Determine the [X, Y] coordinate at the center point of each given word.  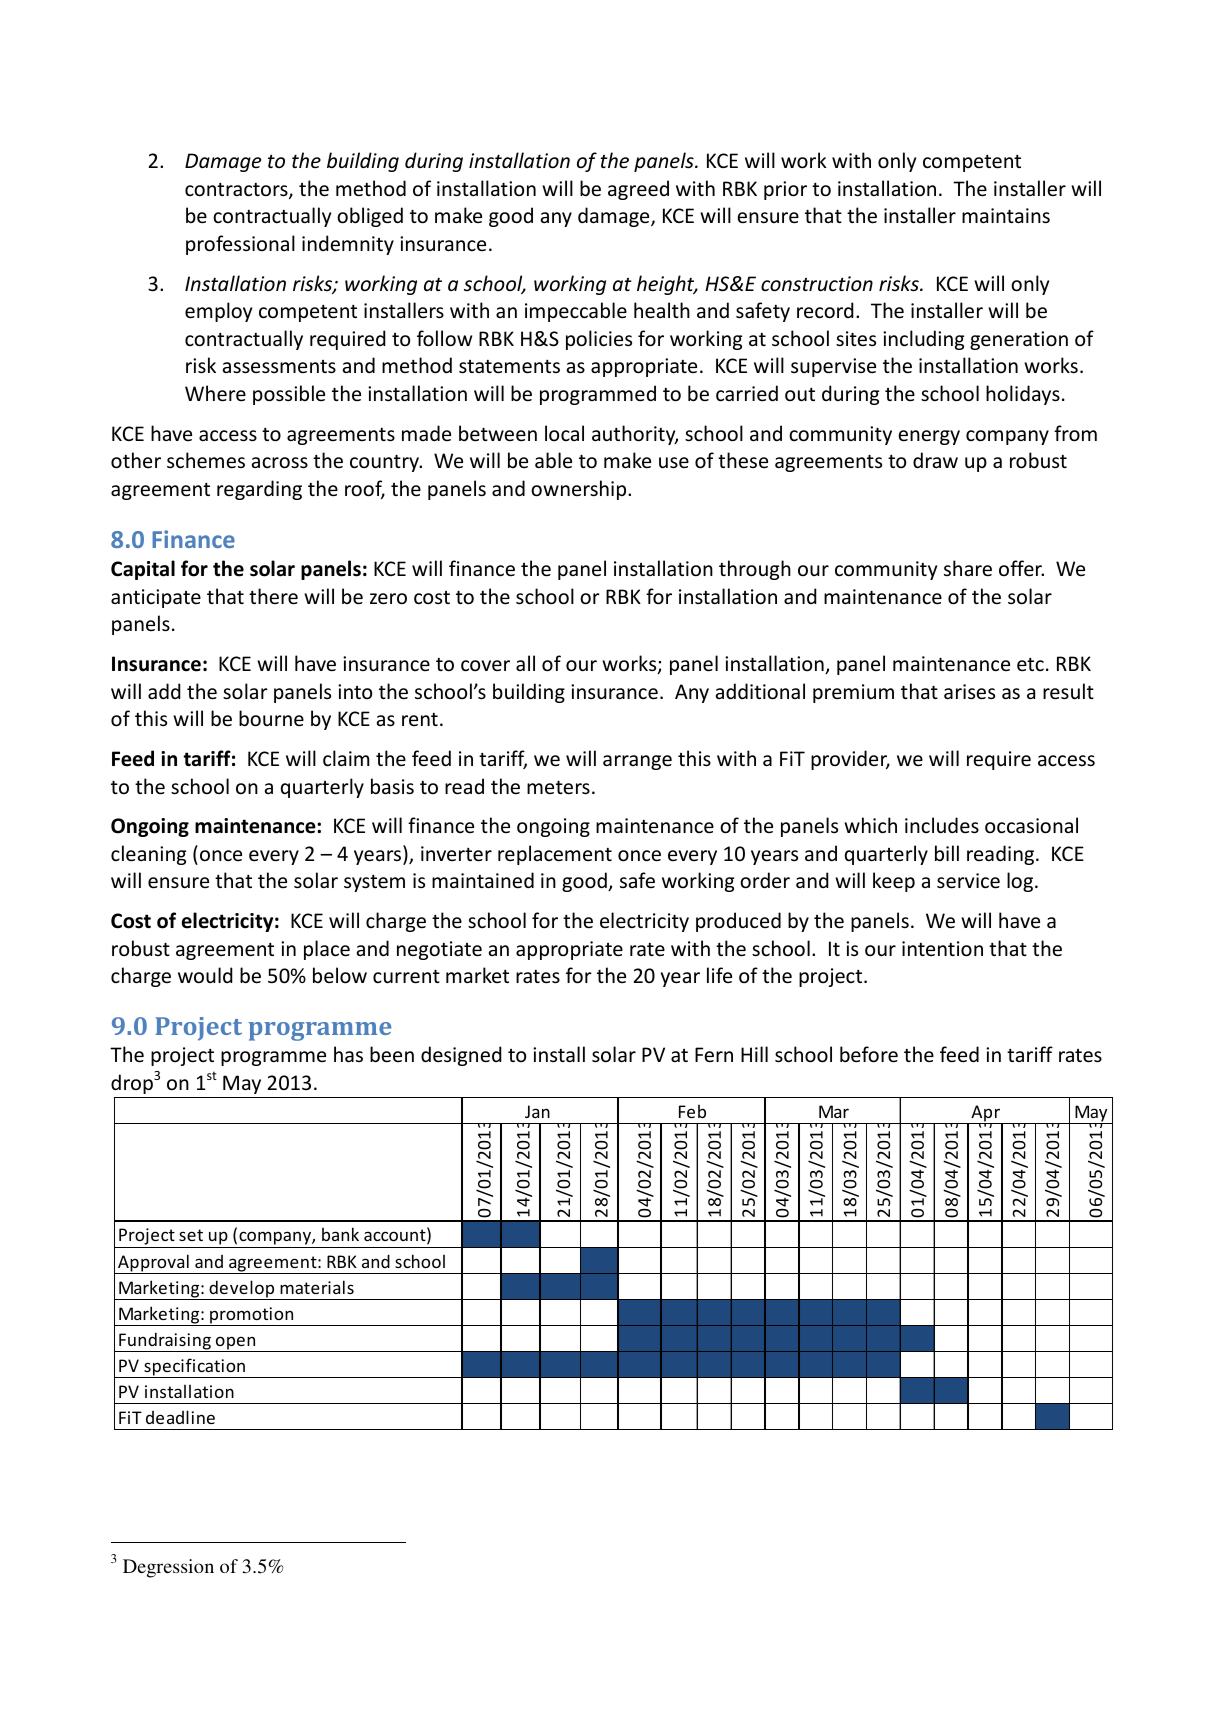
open [236, 1344]
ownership [580, 490]
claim [346, 758]
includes [942, 825]
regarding [259, 490]
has [348, 1054]
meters [558, 787]
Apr [985, 1114]
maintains [1006, 216]
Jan [537, 1111]
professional [240, 245]
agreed [638, 190]
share [968, 568]
